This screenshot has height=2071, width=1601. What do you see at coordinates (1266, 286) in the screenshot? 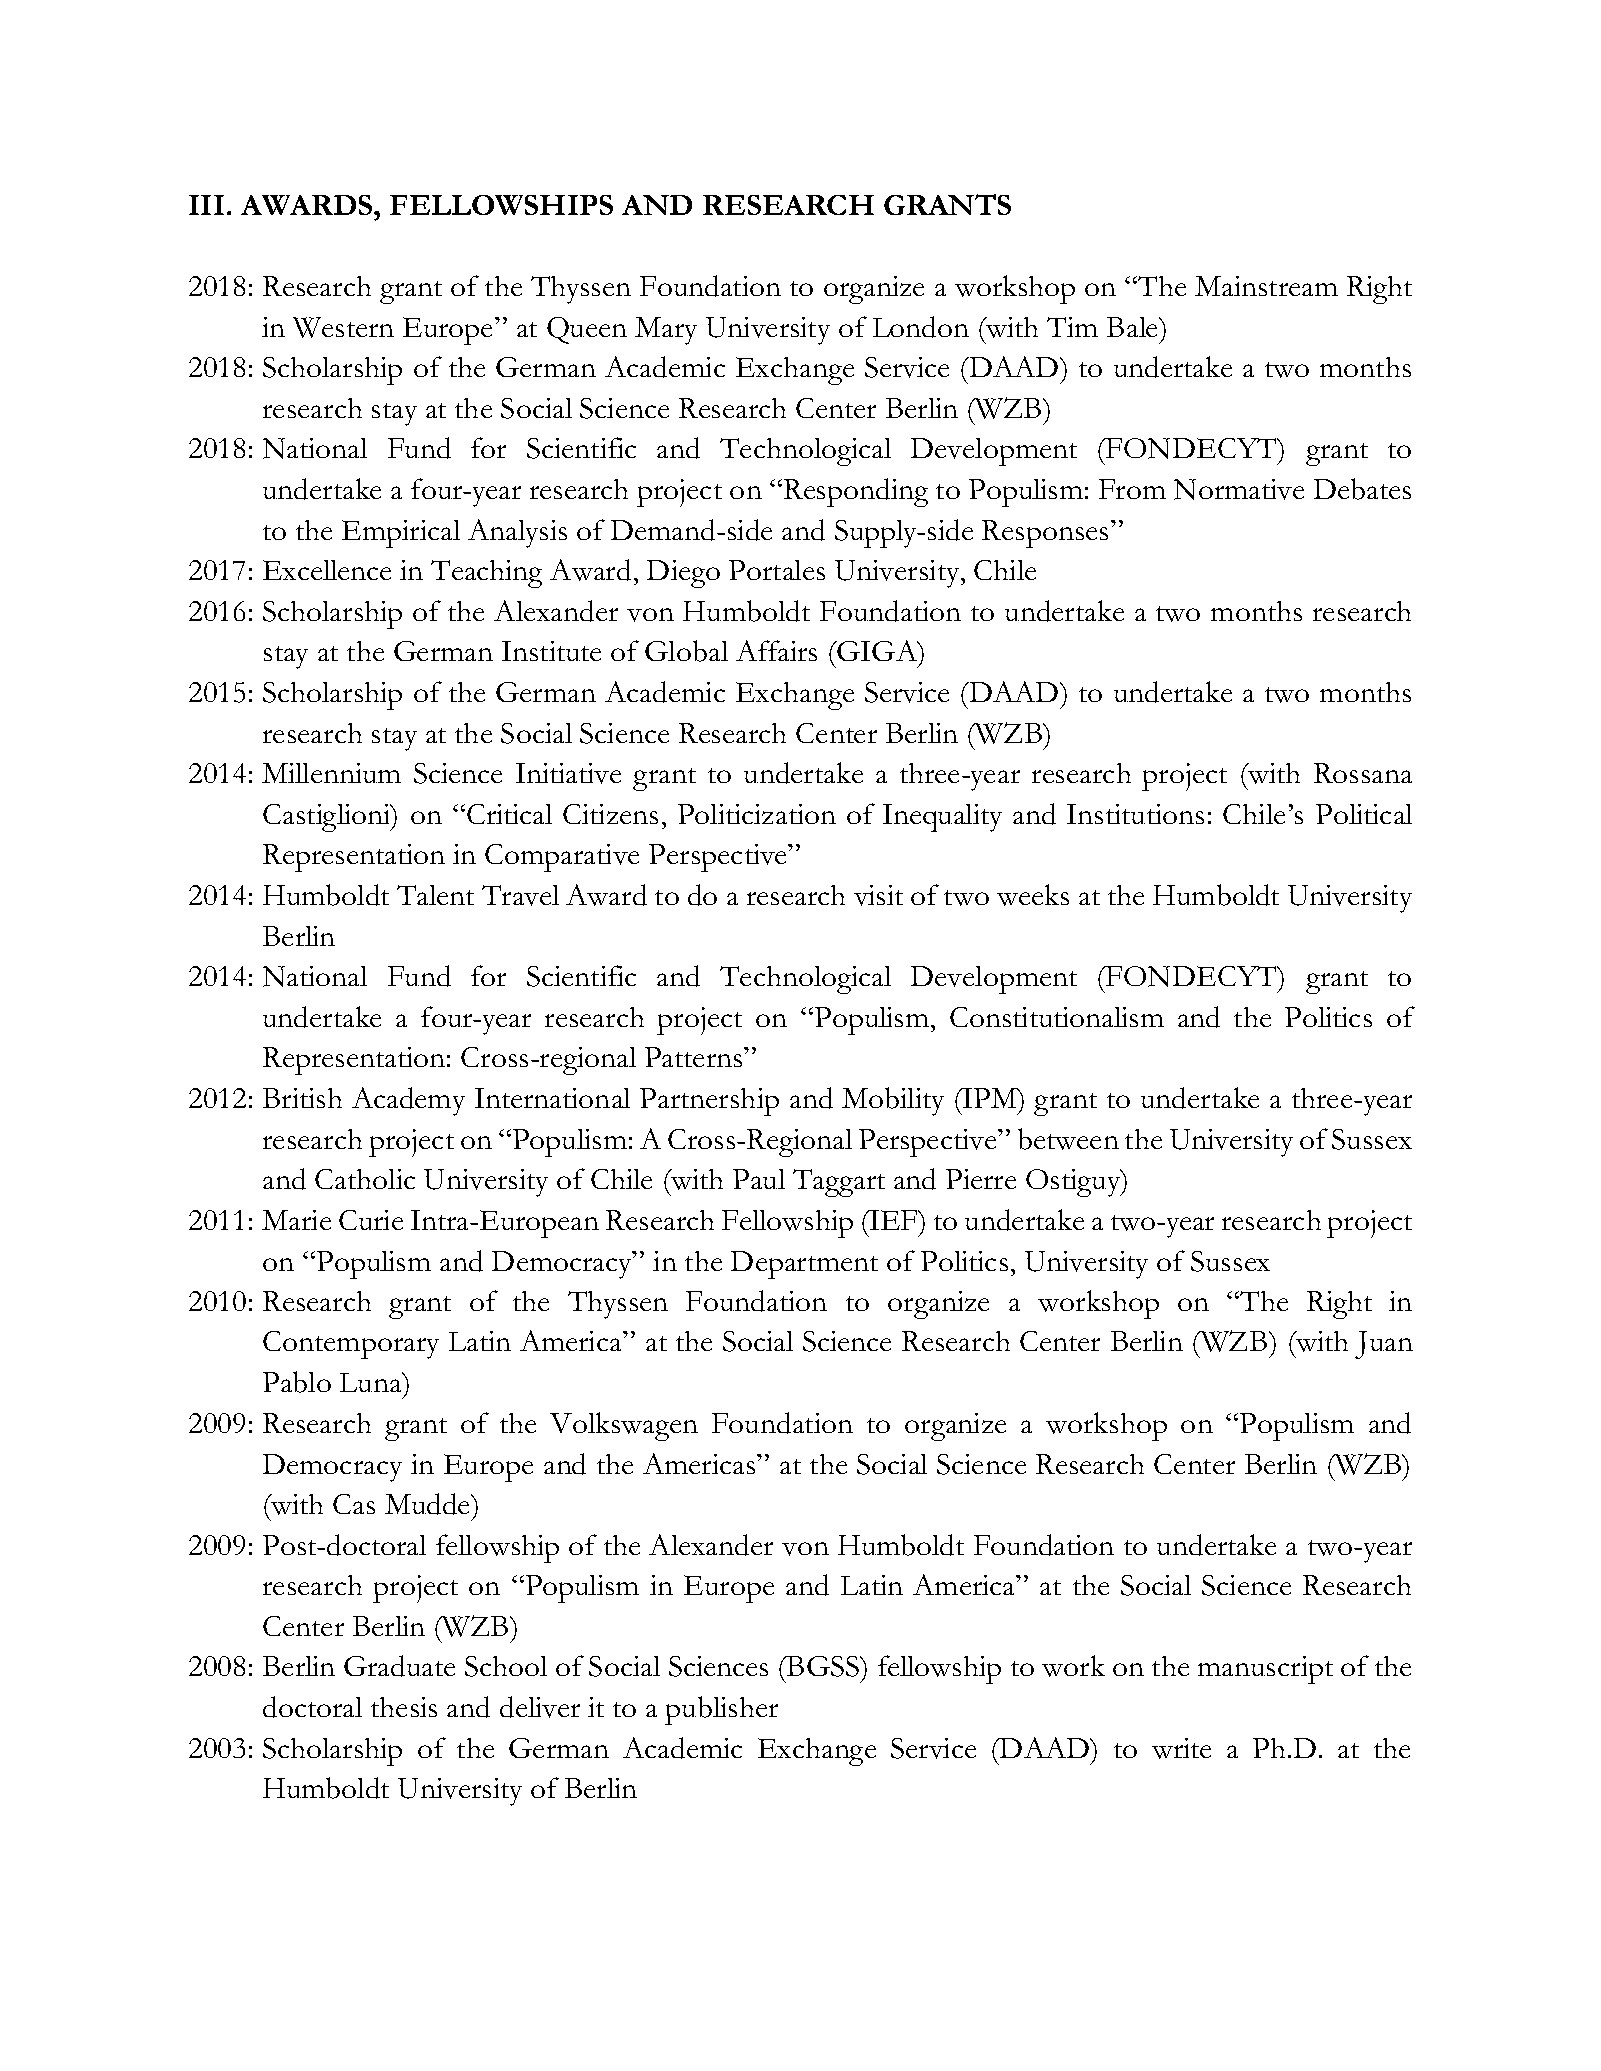
I see `Mainstream` at bounding box center [1266, 286].
